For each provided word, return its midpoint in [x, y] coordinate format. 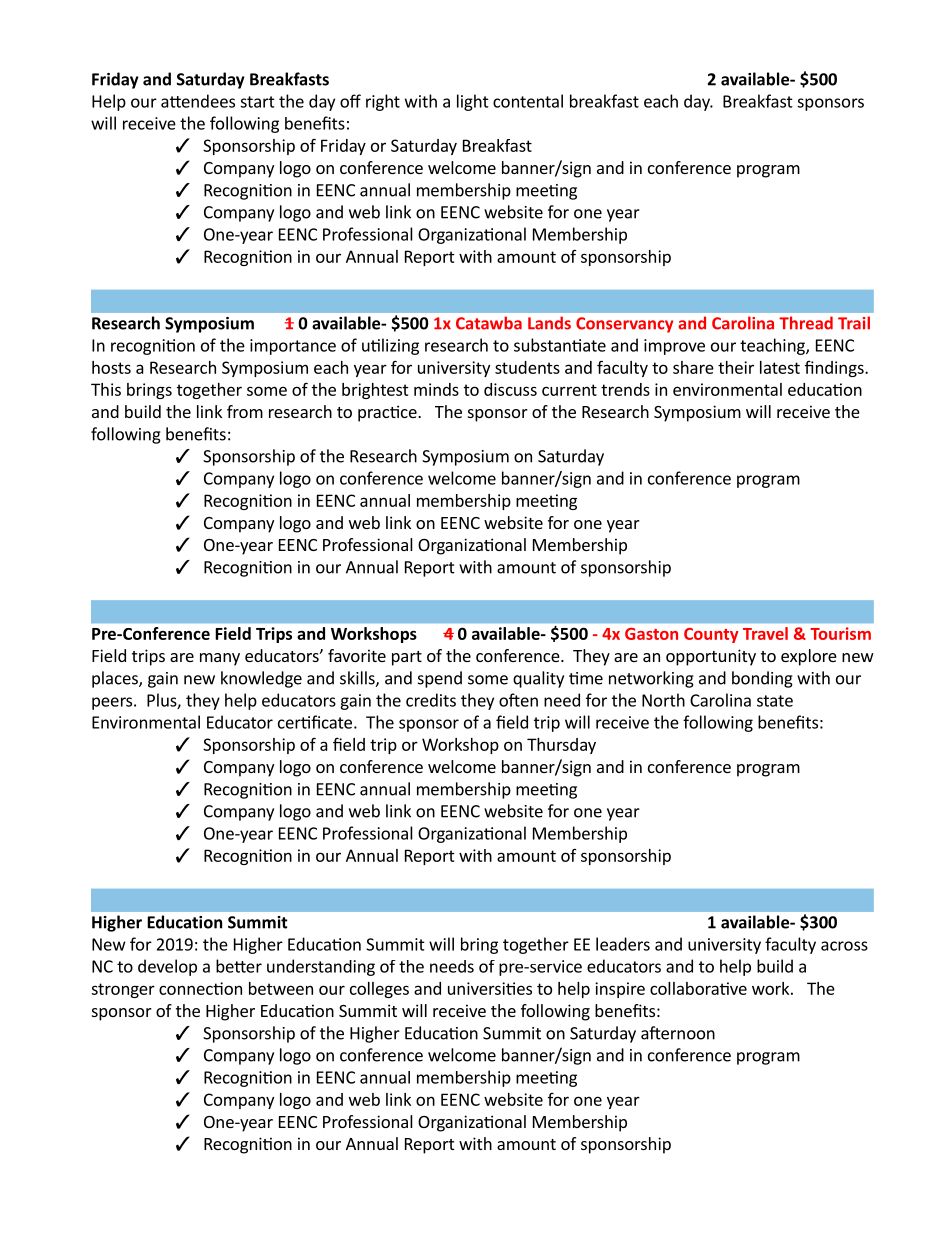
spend [440, 679]
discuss [510, 389]
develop [167, 967]
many [220, 659]
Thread [806, 323]
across [844, 946]
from [245, 411]
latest [780, 367]
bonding [762, 679]
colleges [379, 990]
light [473, 102]
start [257, 102]
